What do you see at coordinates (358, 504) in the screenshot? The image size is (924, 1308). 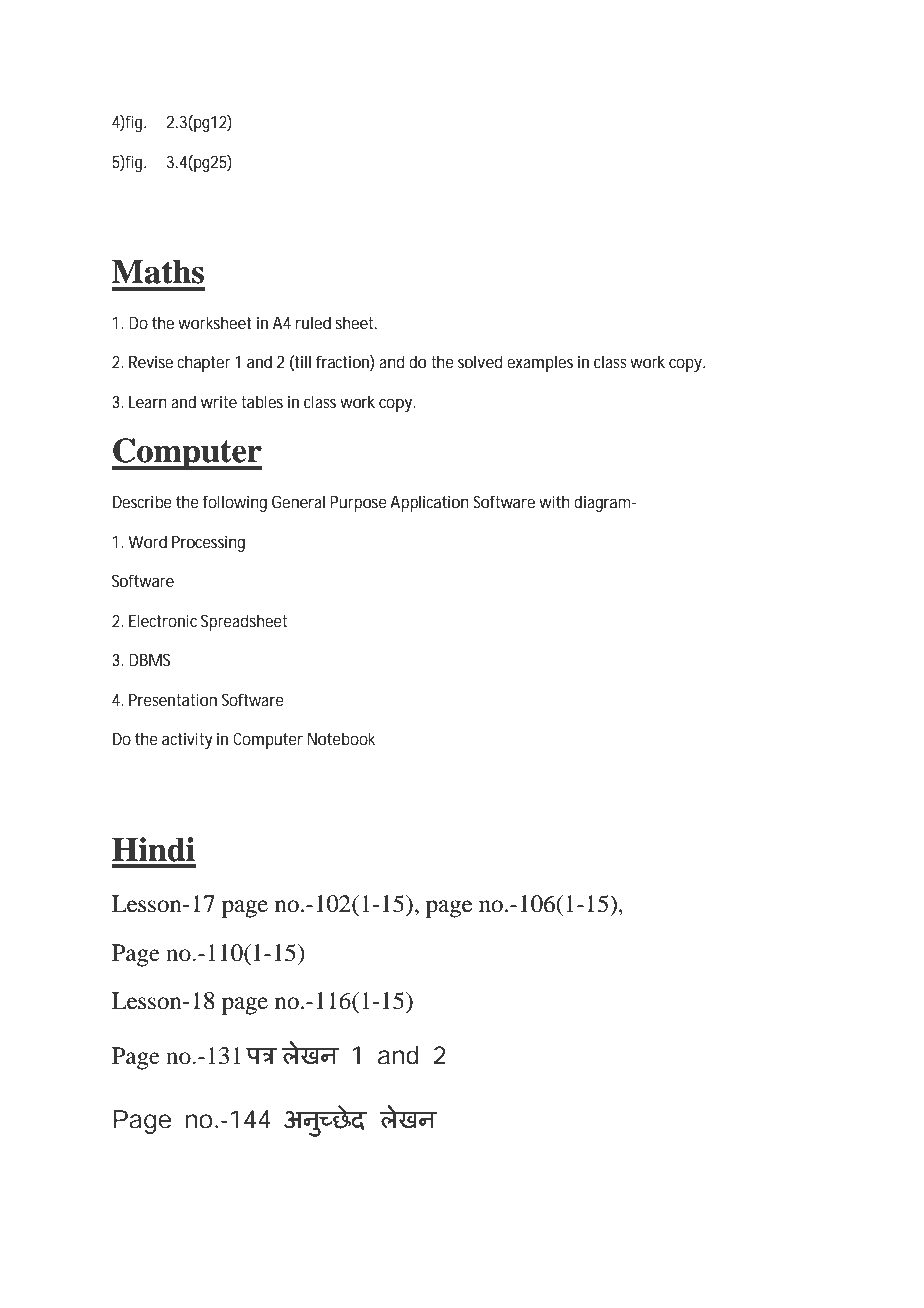 I see `Purpose` at bounding box center [358, 504].
